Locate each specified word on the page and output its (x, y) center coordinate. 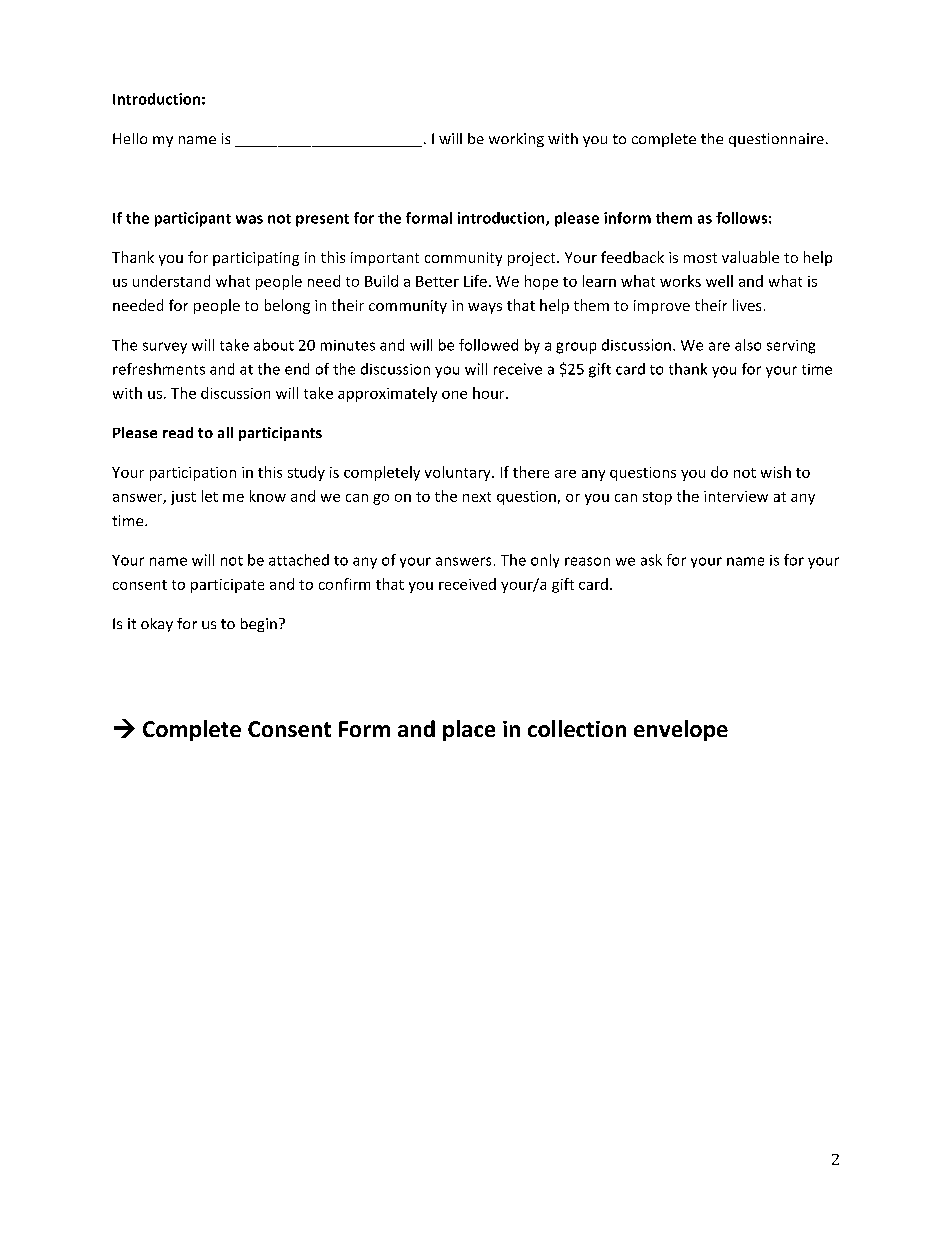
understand (171, 281)
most (700, 258)
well (719, 281)
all (225, 432)
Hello (130, 138)
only (545, 561)
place (469, 730)
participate (227, 586)
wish (776, 472)
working (516, 140)
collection (577, 728)
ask (651, 560)
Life (475, 281)
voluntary (459, 473)
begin (259, 625)
